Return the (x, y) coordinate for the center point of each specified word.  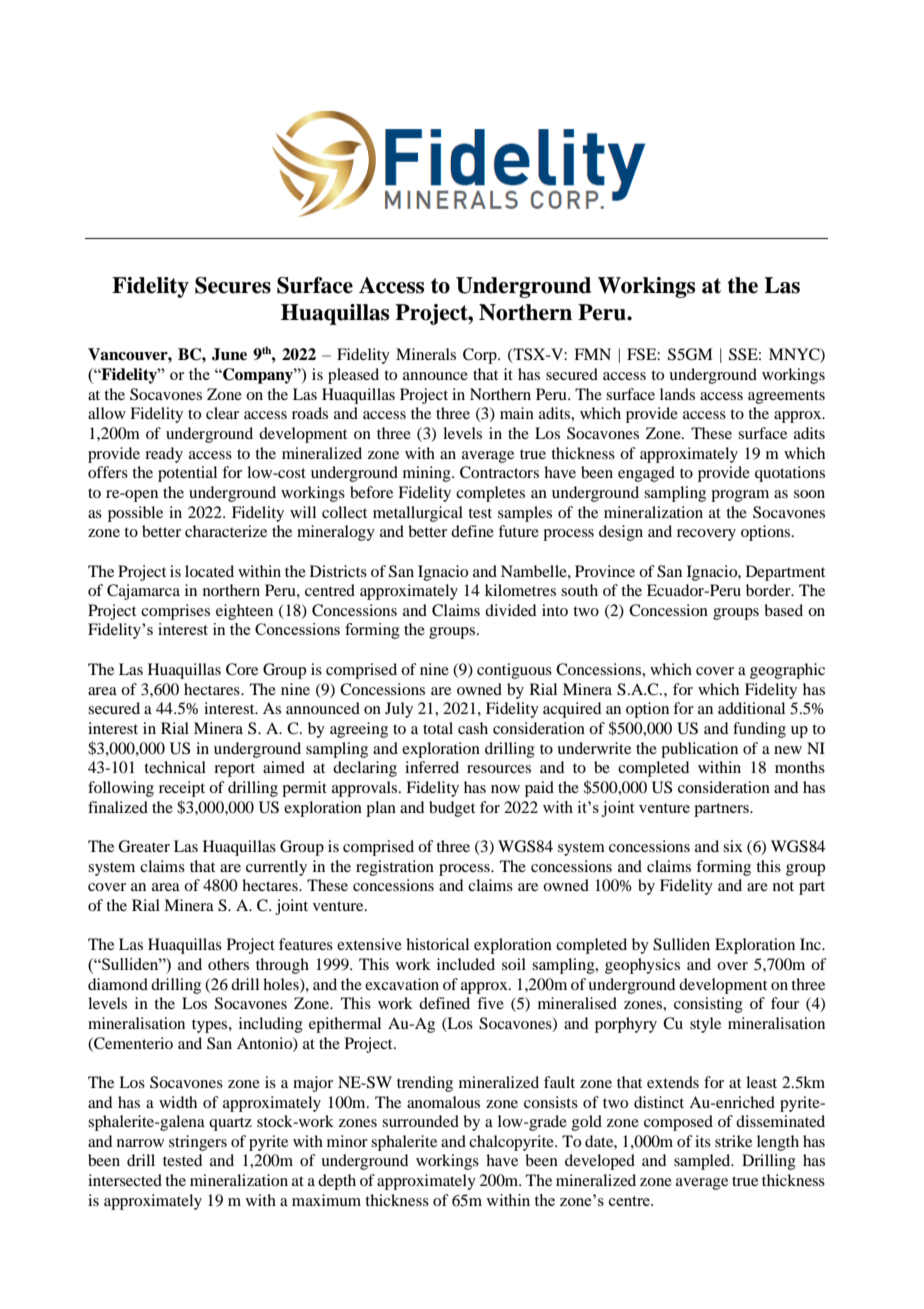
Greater (144, 846)
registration (395, 868)
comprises (175, 612)
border (769, 590)
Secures (233, 285)
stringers (198, 1143)
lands (677, 394)
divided (510, 610)
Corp (481, 356)
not (783, 886)
